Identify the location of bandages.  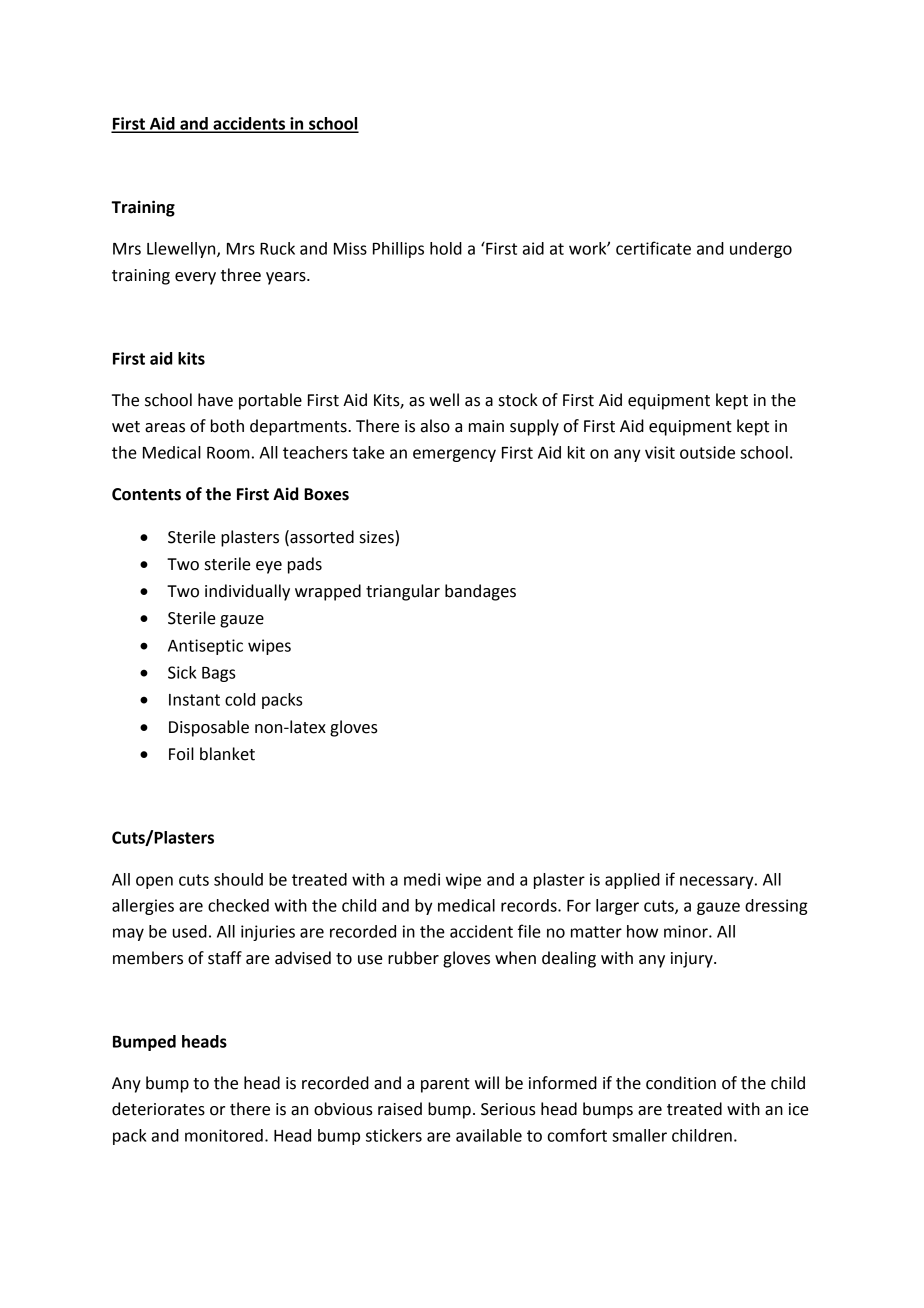
(480, 592).
